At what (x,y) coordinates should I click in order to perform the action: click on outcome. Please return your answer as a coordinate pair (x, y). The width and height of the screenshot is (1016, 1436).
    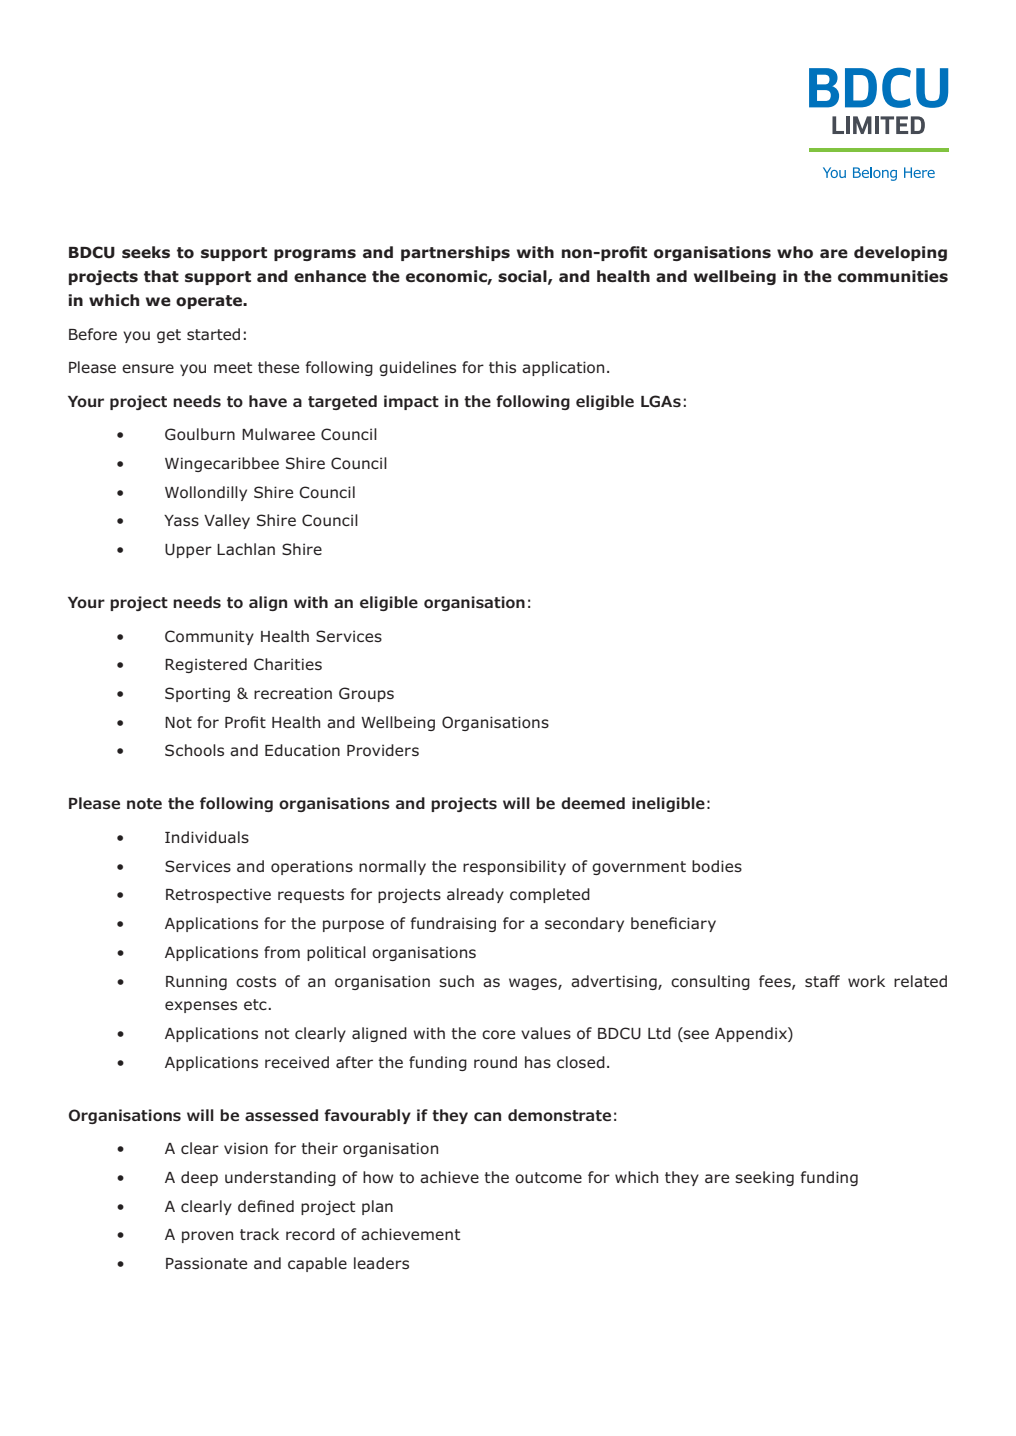
    Looking at the image, I should click on (548, 1178).
